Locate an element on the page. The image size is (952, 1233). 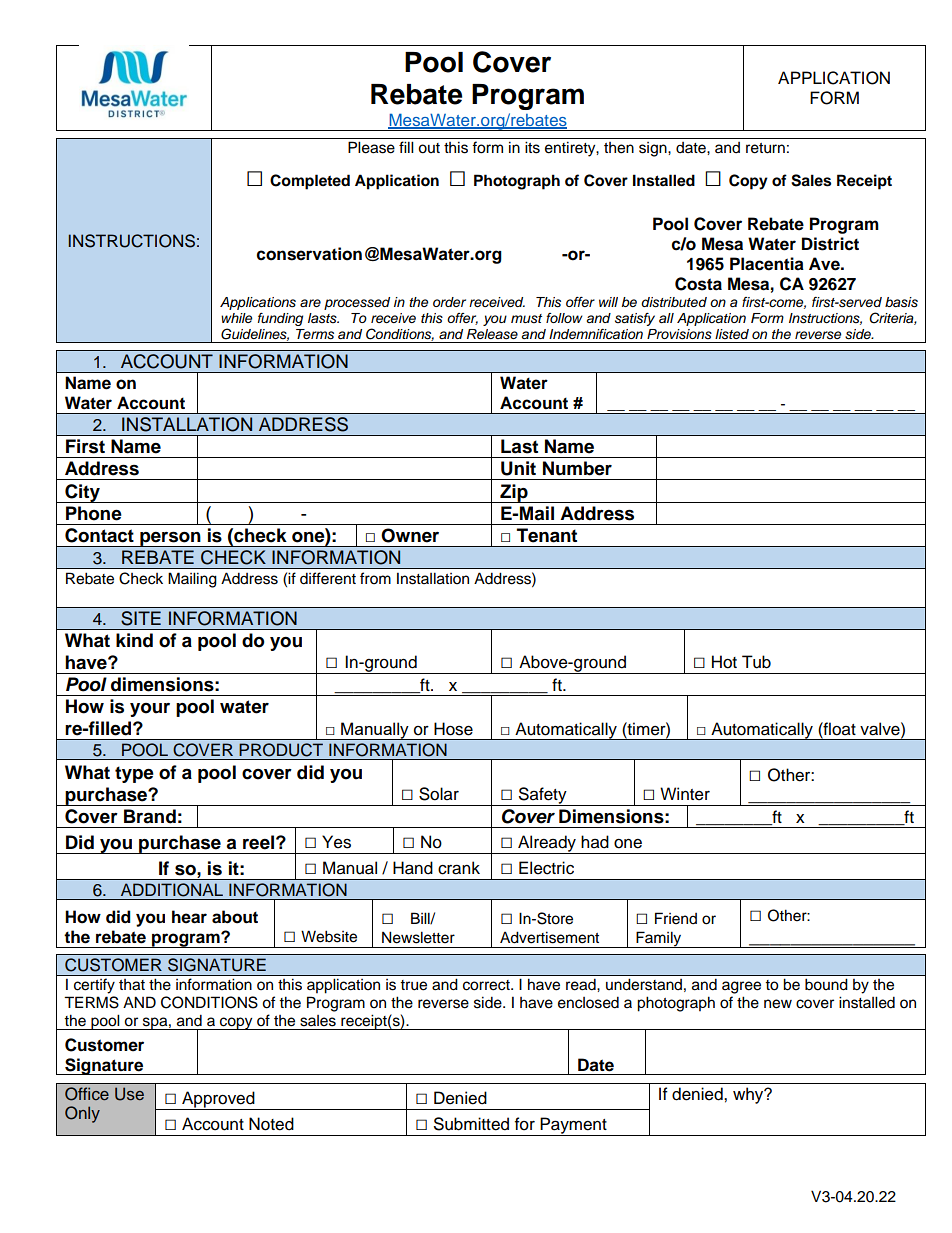
Zip is located at coordinates (514, 493).
